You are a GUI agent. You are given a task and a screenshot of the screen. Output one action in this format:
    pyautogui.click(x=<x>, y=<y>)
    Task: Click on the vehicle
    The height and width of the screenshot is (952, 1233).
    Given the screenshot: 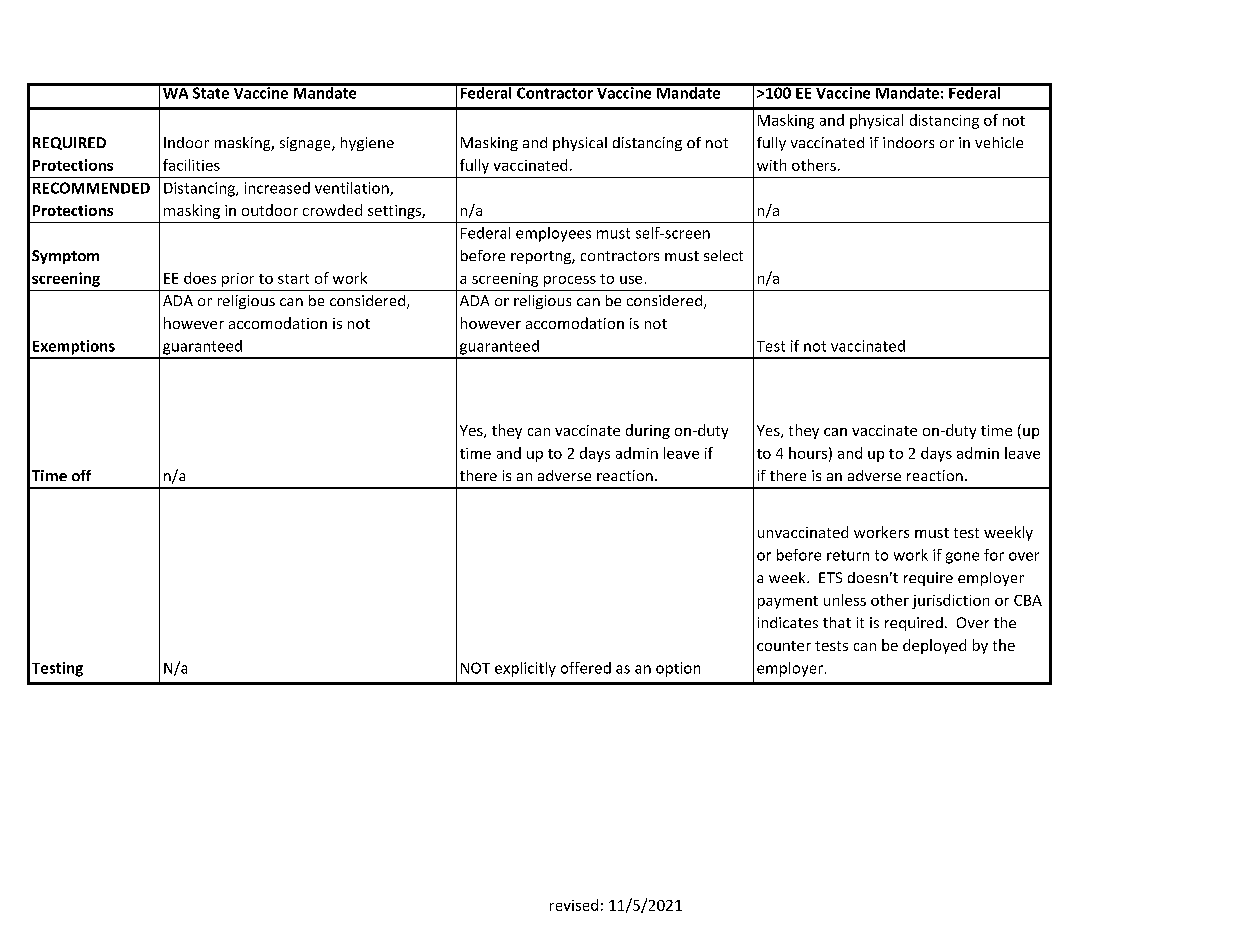 What is the action you would take?
    pyautogui.click(x=999, y=142)
